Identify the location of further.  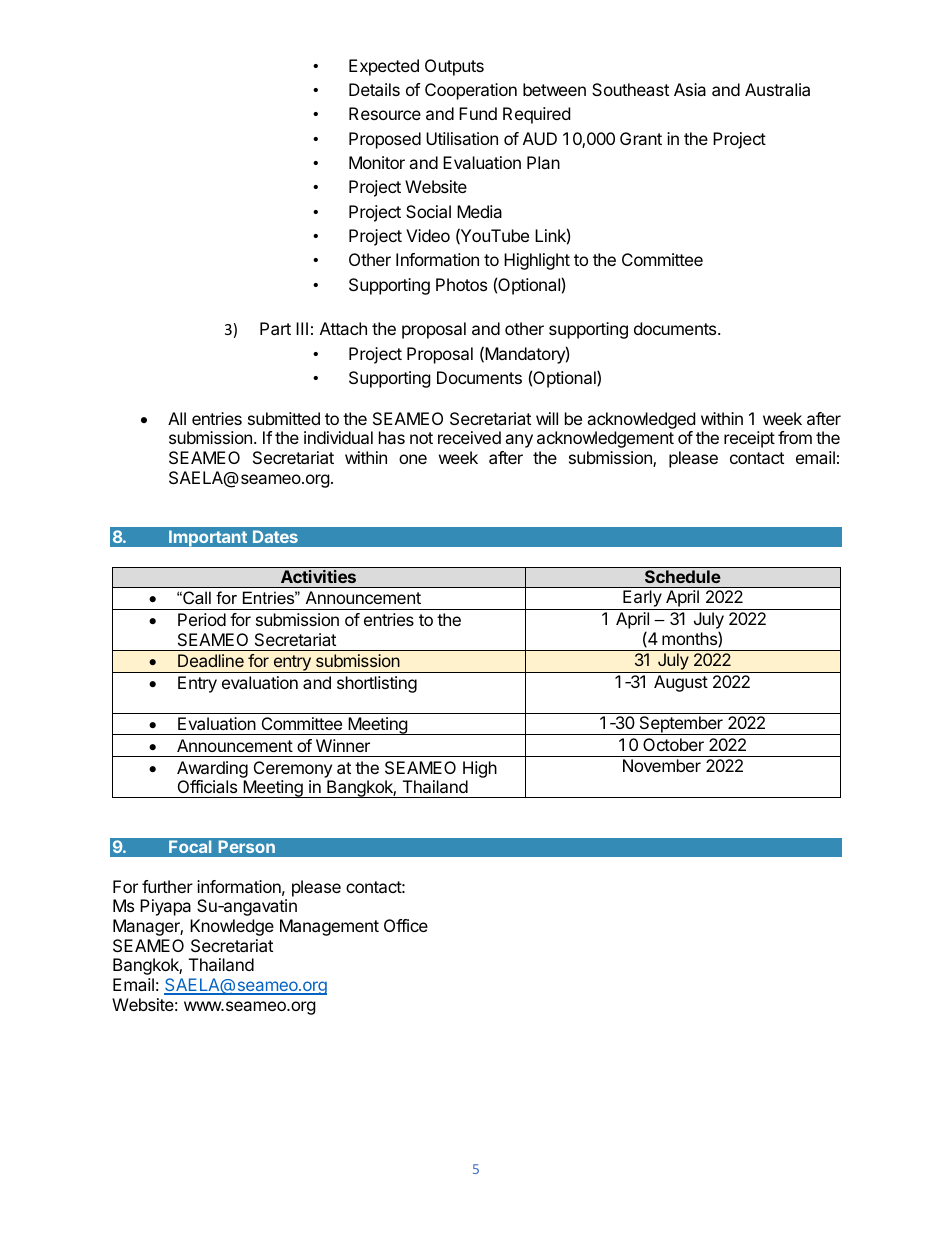
(167, 886).
